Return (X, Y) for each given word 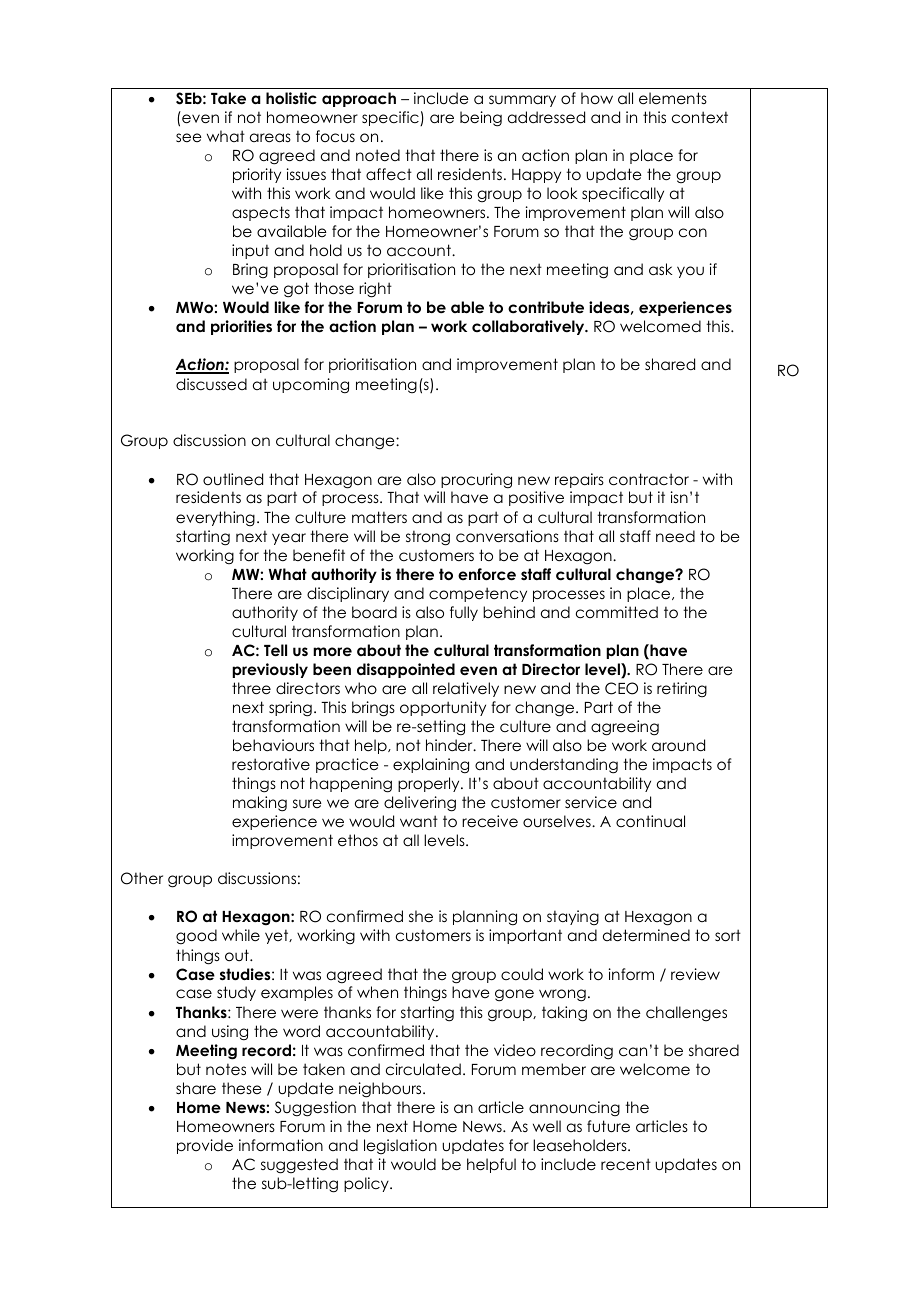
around (678, 745)
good (196, 937)
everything (215, 518)
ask (660, 269)
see (189, 137)
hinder (450, 745)
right (375, 290)
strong (428, 538)
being (481, 119)
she (421, 916)
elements (673, 98)
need (675, 536)
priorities (241, 327)
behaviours (273, 745)
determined (646, 935)
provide (205, 1146)
